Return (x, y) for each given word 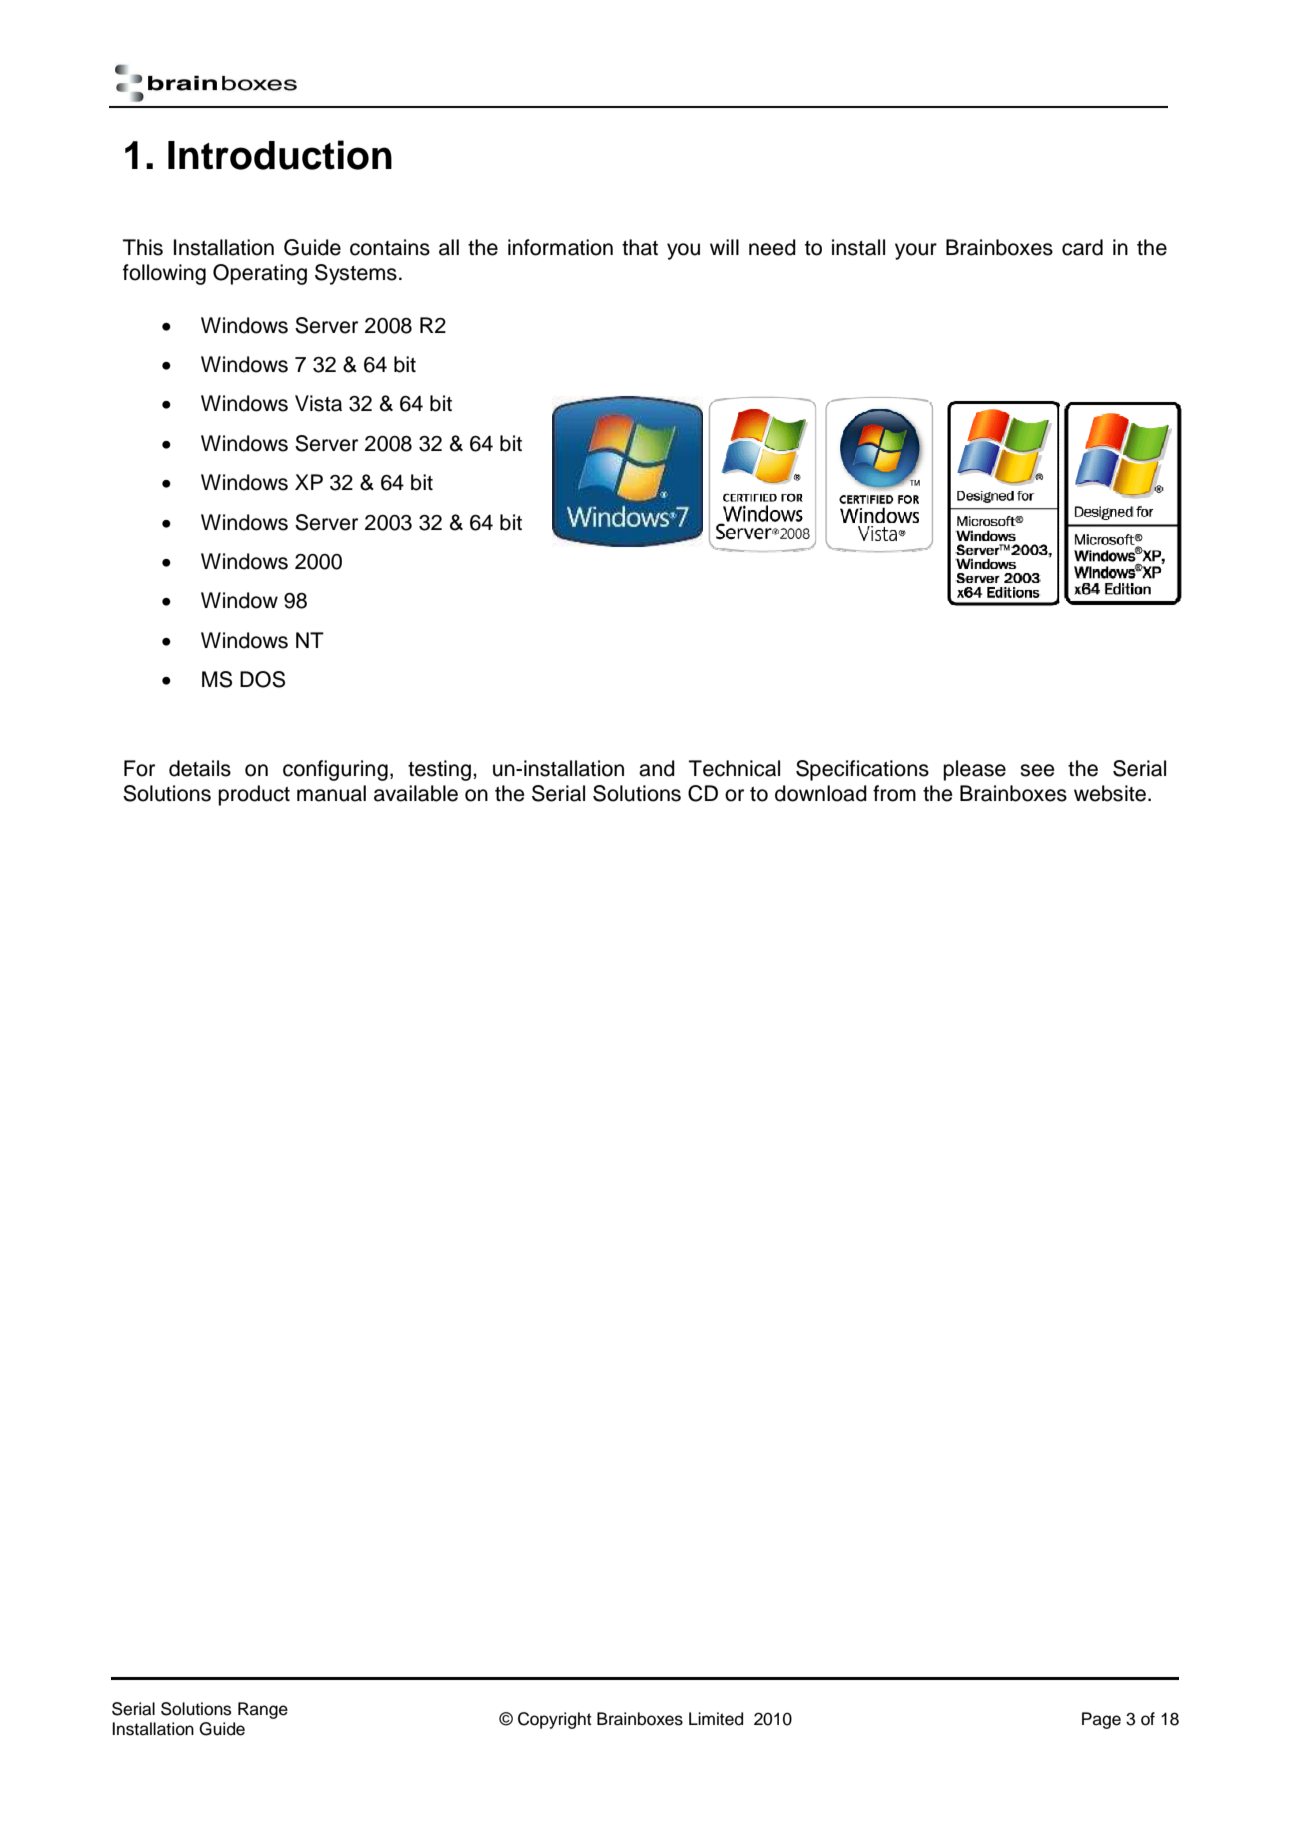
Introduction (280, 155)
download (821, 793)
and (657, 768)
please (974, 770)
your (916, 251)
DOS (262, 679)
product (254, 795)
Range (263, 1710)
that (640, 247)
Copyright (555, 1720)
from (894, 793)
